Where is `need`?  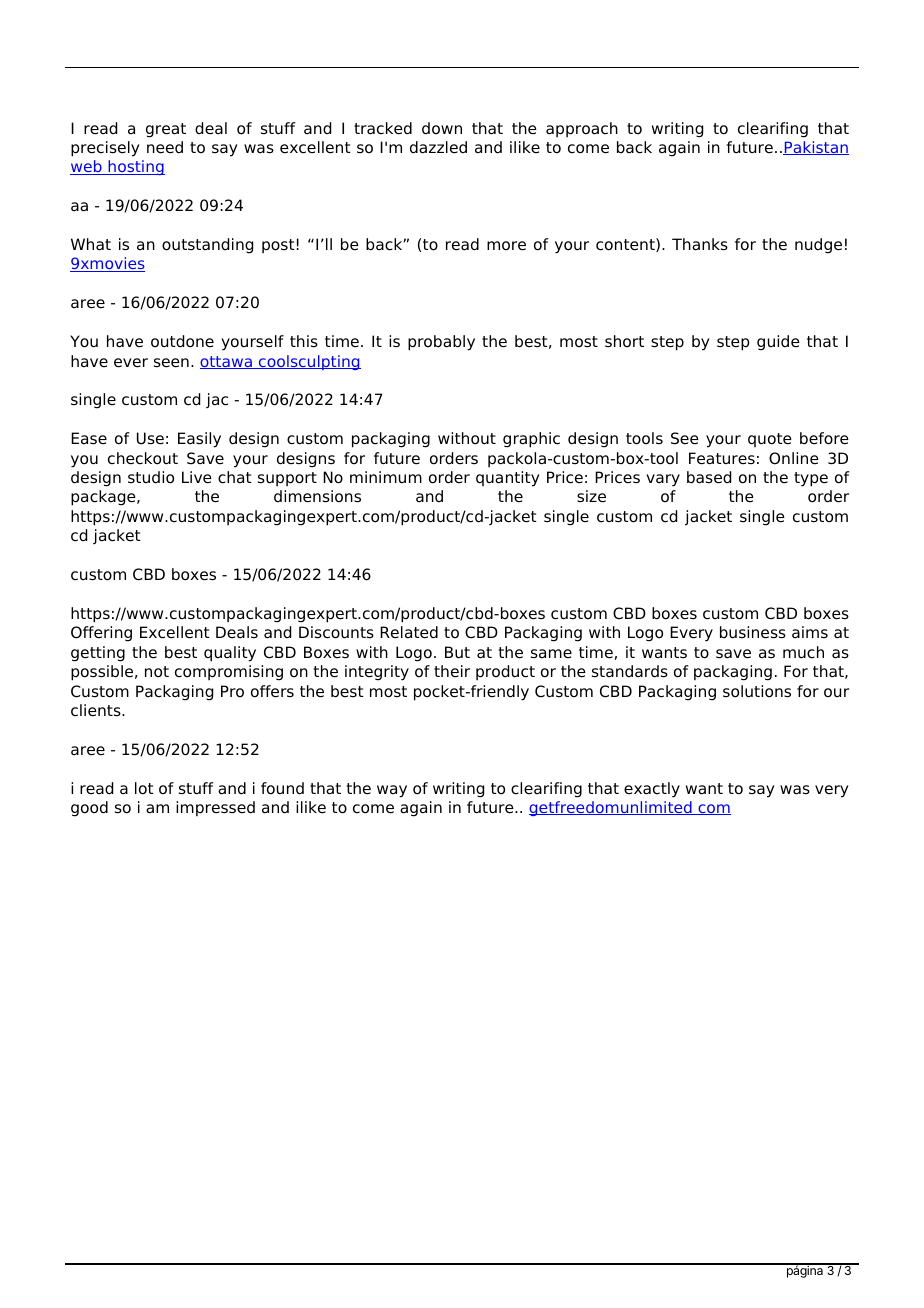 need is located at coordinates (165, 147).
